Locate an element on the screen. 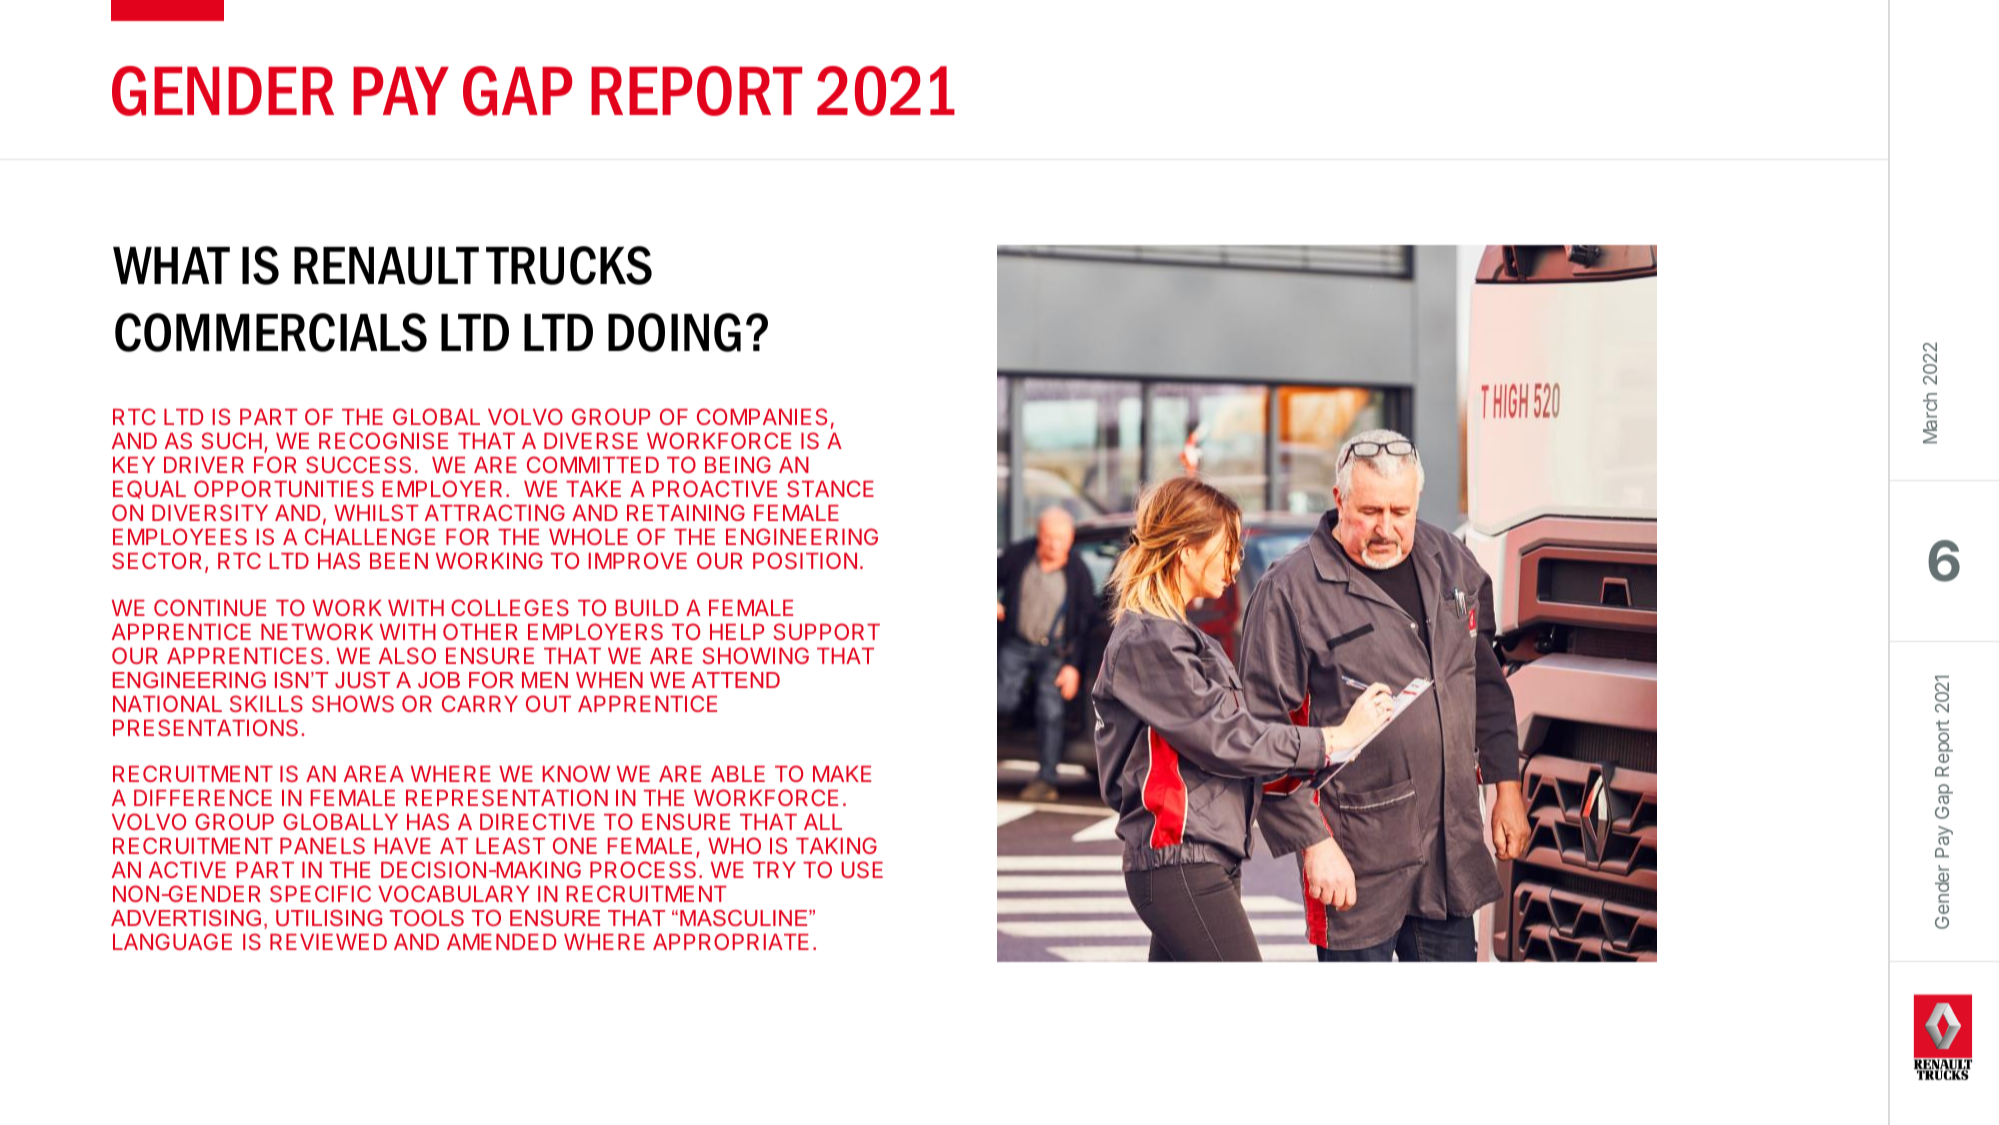 The image size is (1999, 1125). DOING is located at coordinates (674, 332).
